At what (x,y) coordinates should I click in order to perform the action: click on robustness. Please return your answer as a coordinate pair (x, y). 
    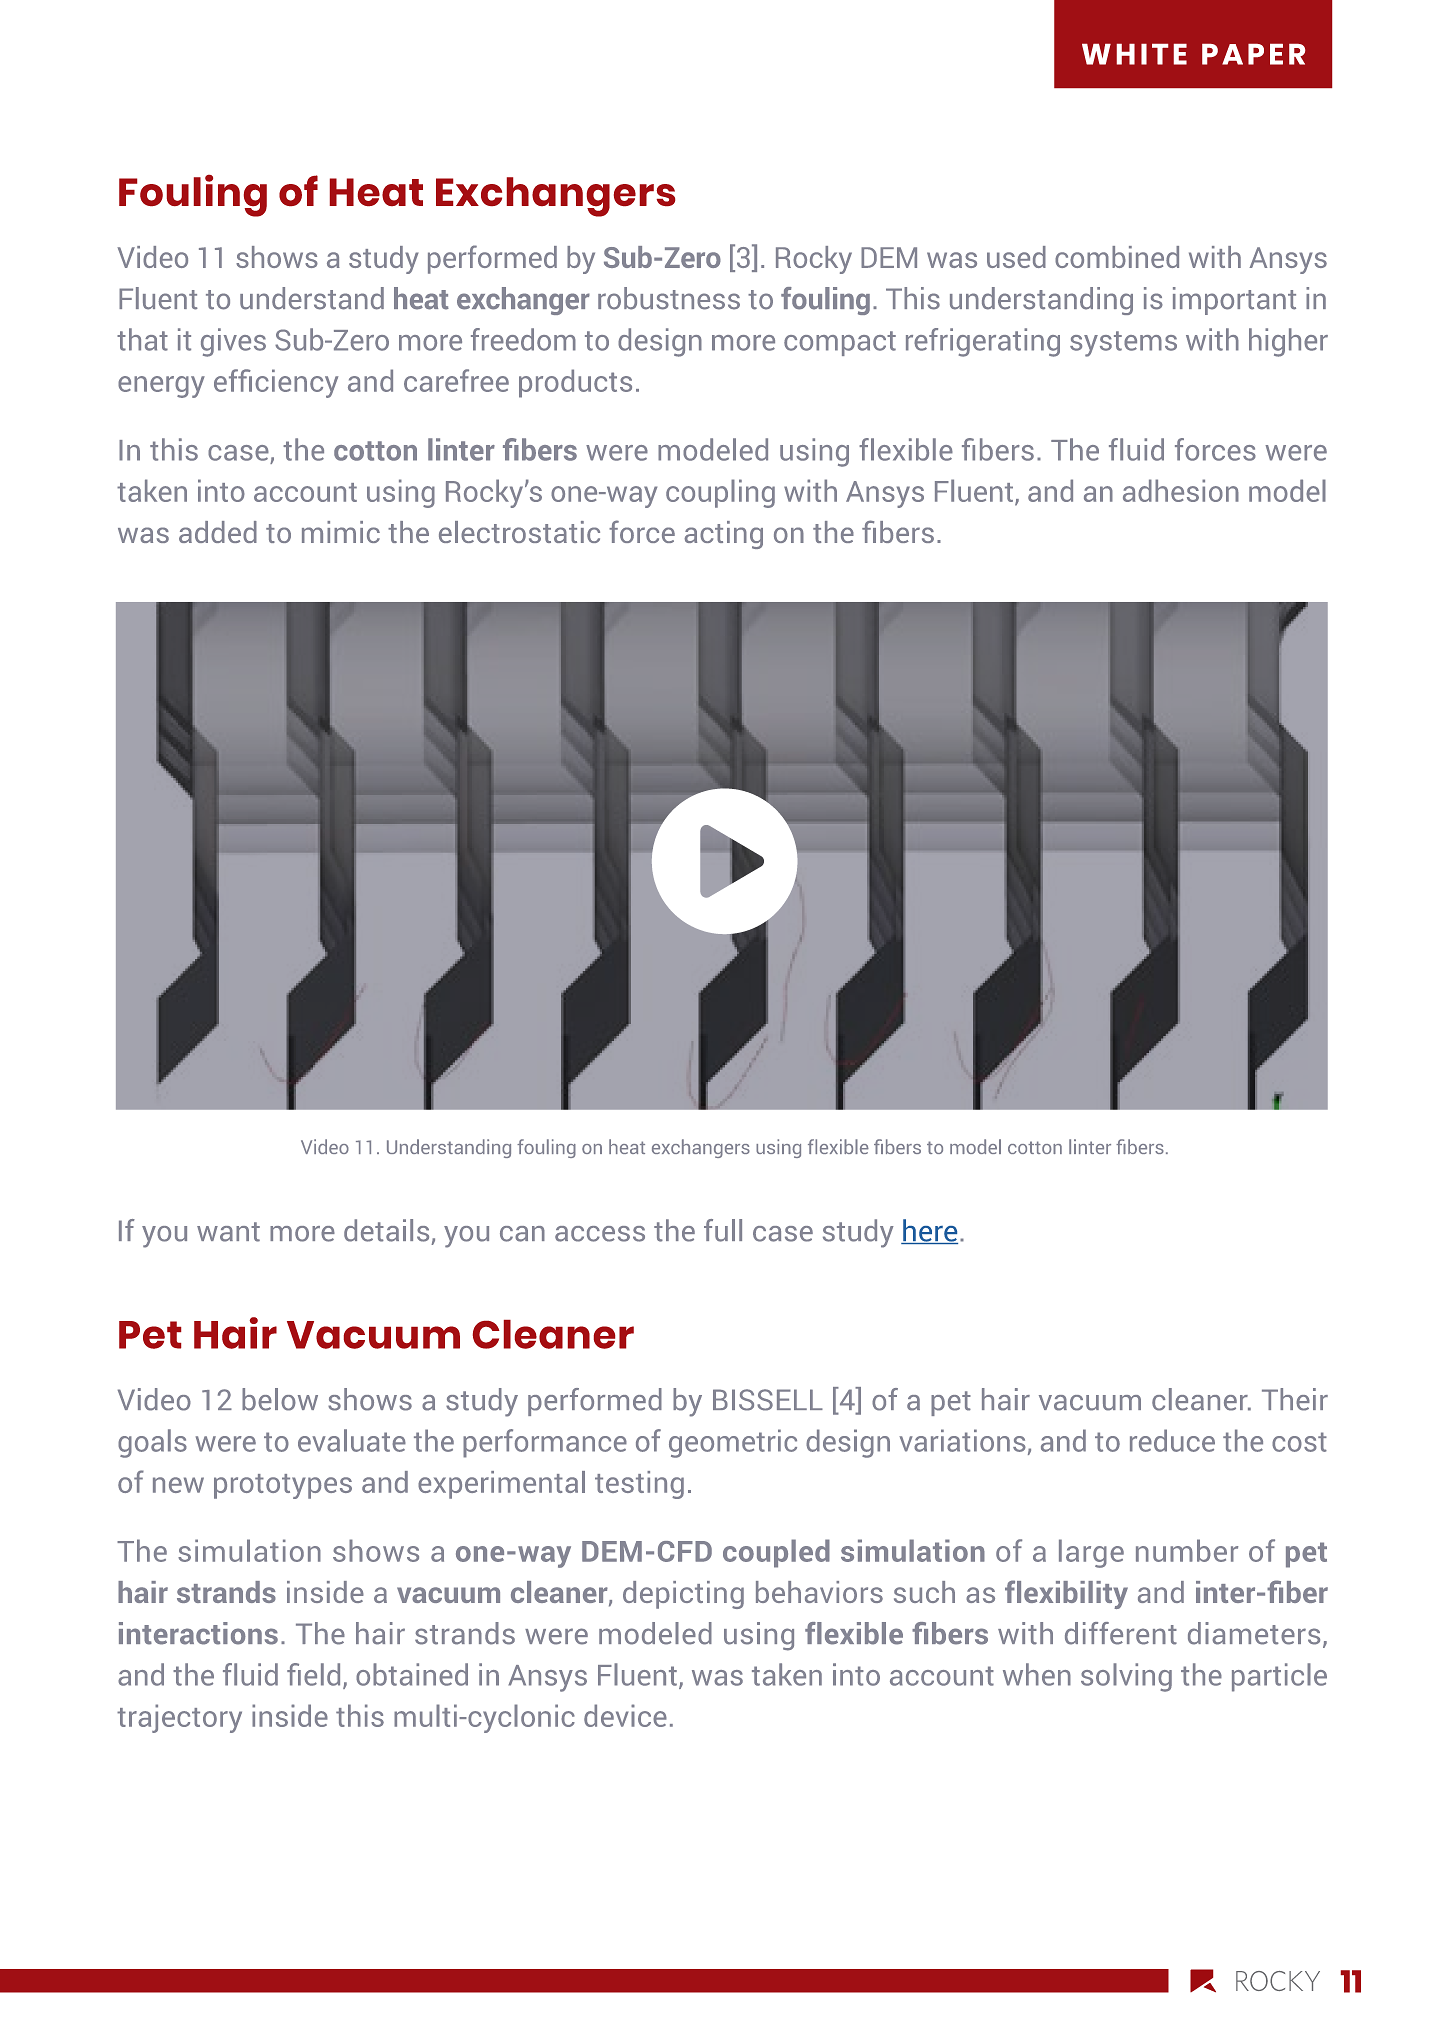
    Looking at the image, I should click on (669, 298).
